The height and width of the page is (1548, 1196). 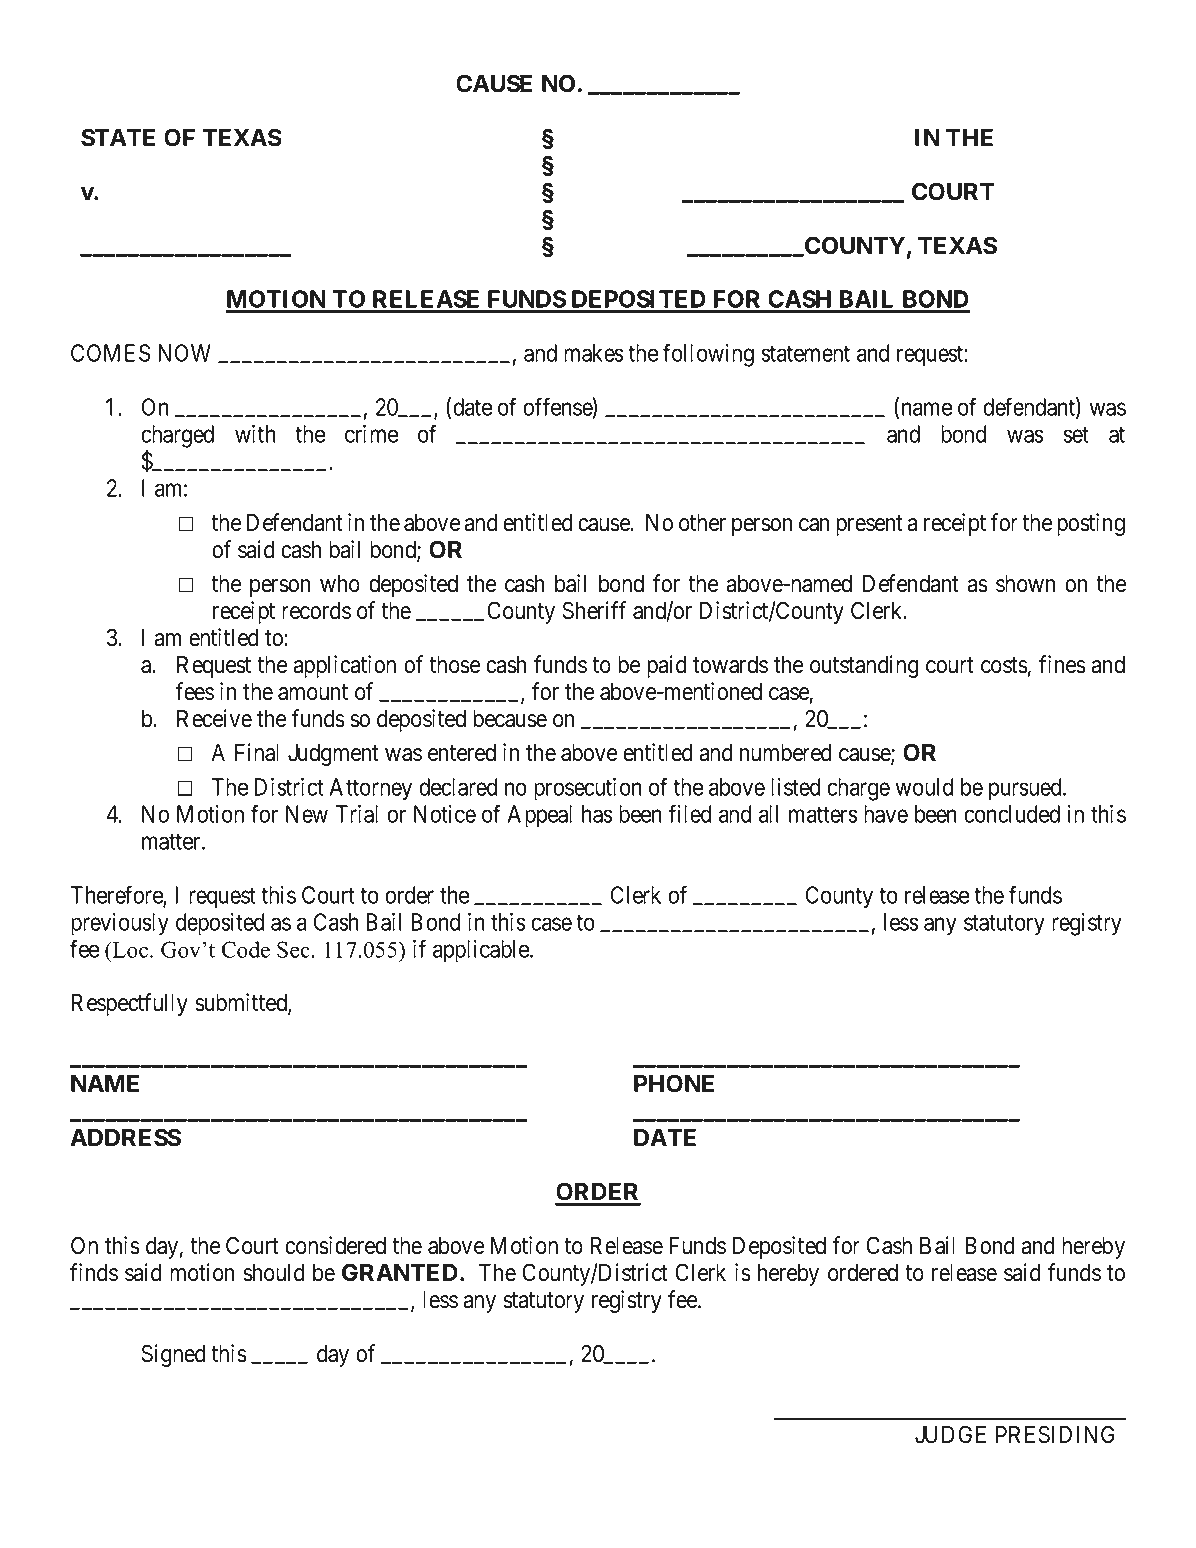 What do you see at coordinates (173, 1355) in the page?
I see `Signed` at bounding box center [173, 1355].
